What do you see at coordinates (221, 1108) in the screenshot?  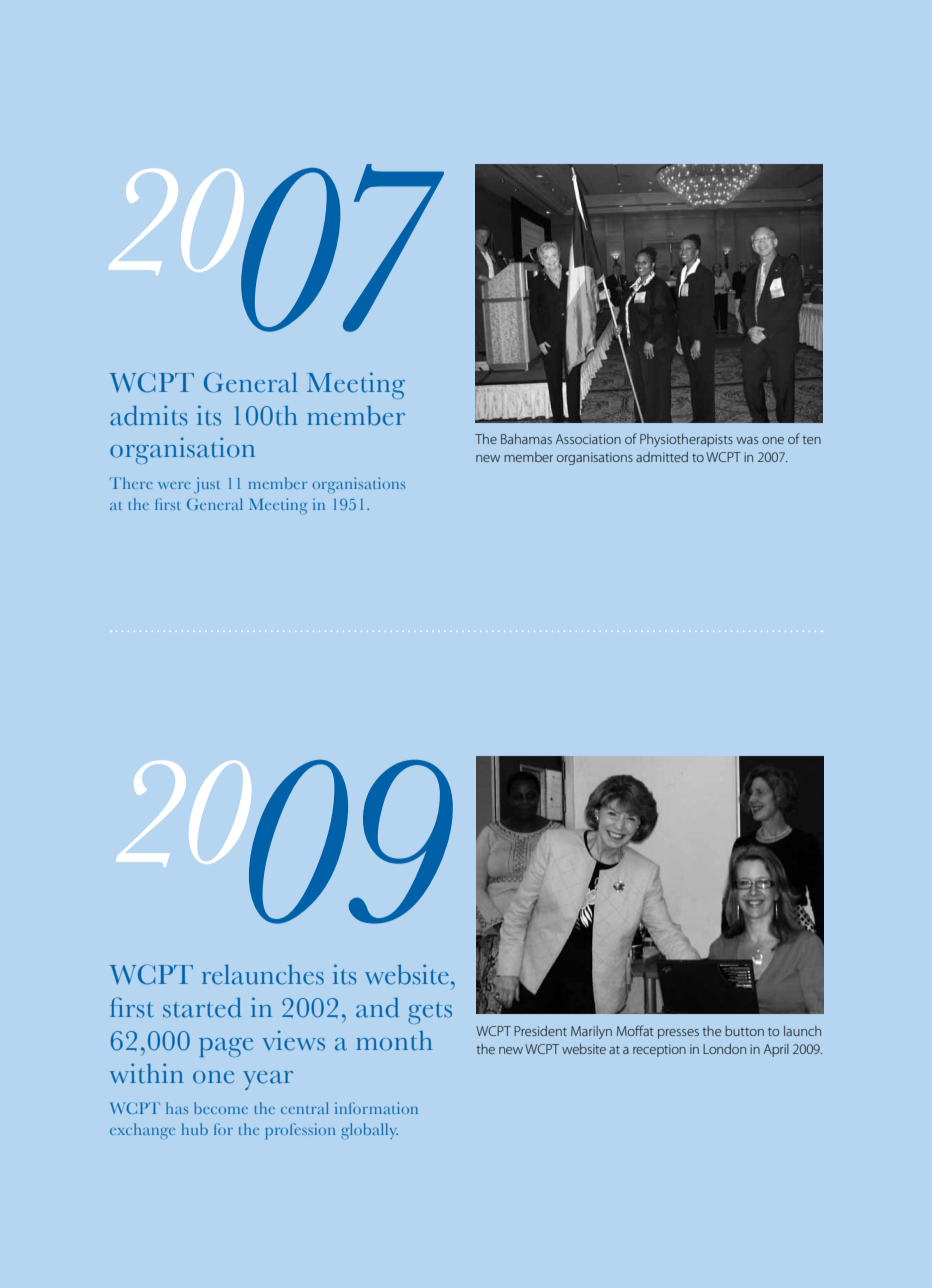 I see `become` at bounding box center [221, 1108].
